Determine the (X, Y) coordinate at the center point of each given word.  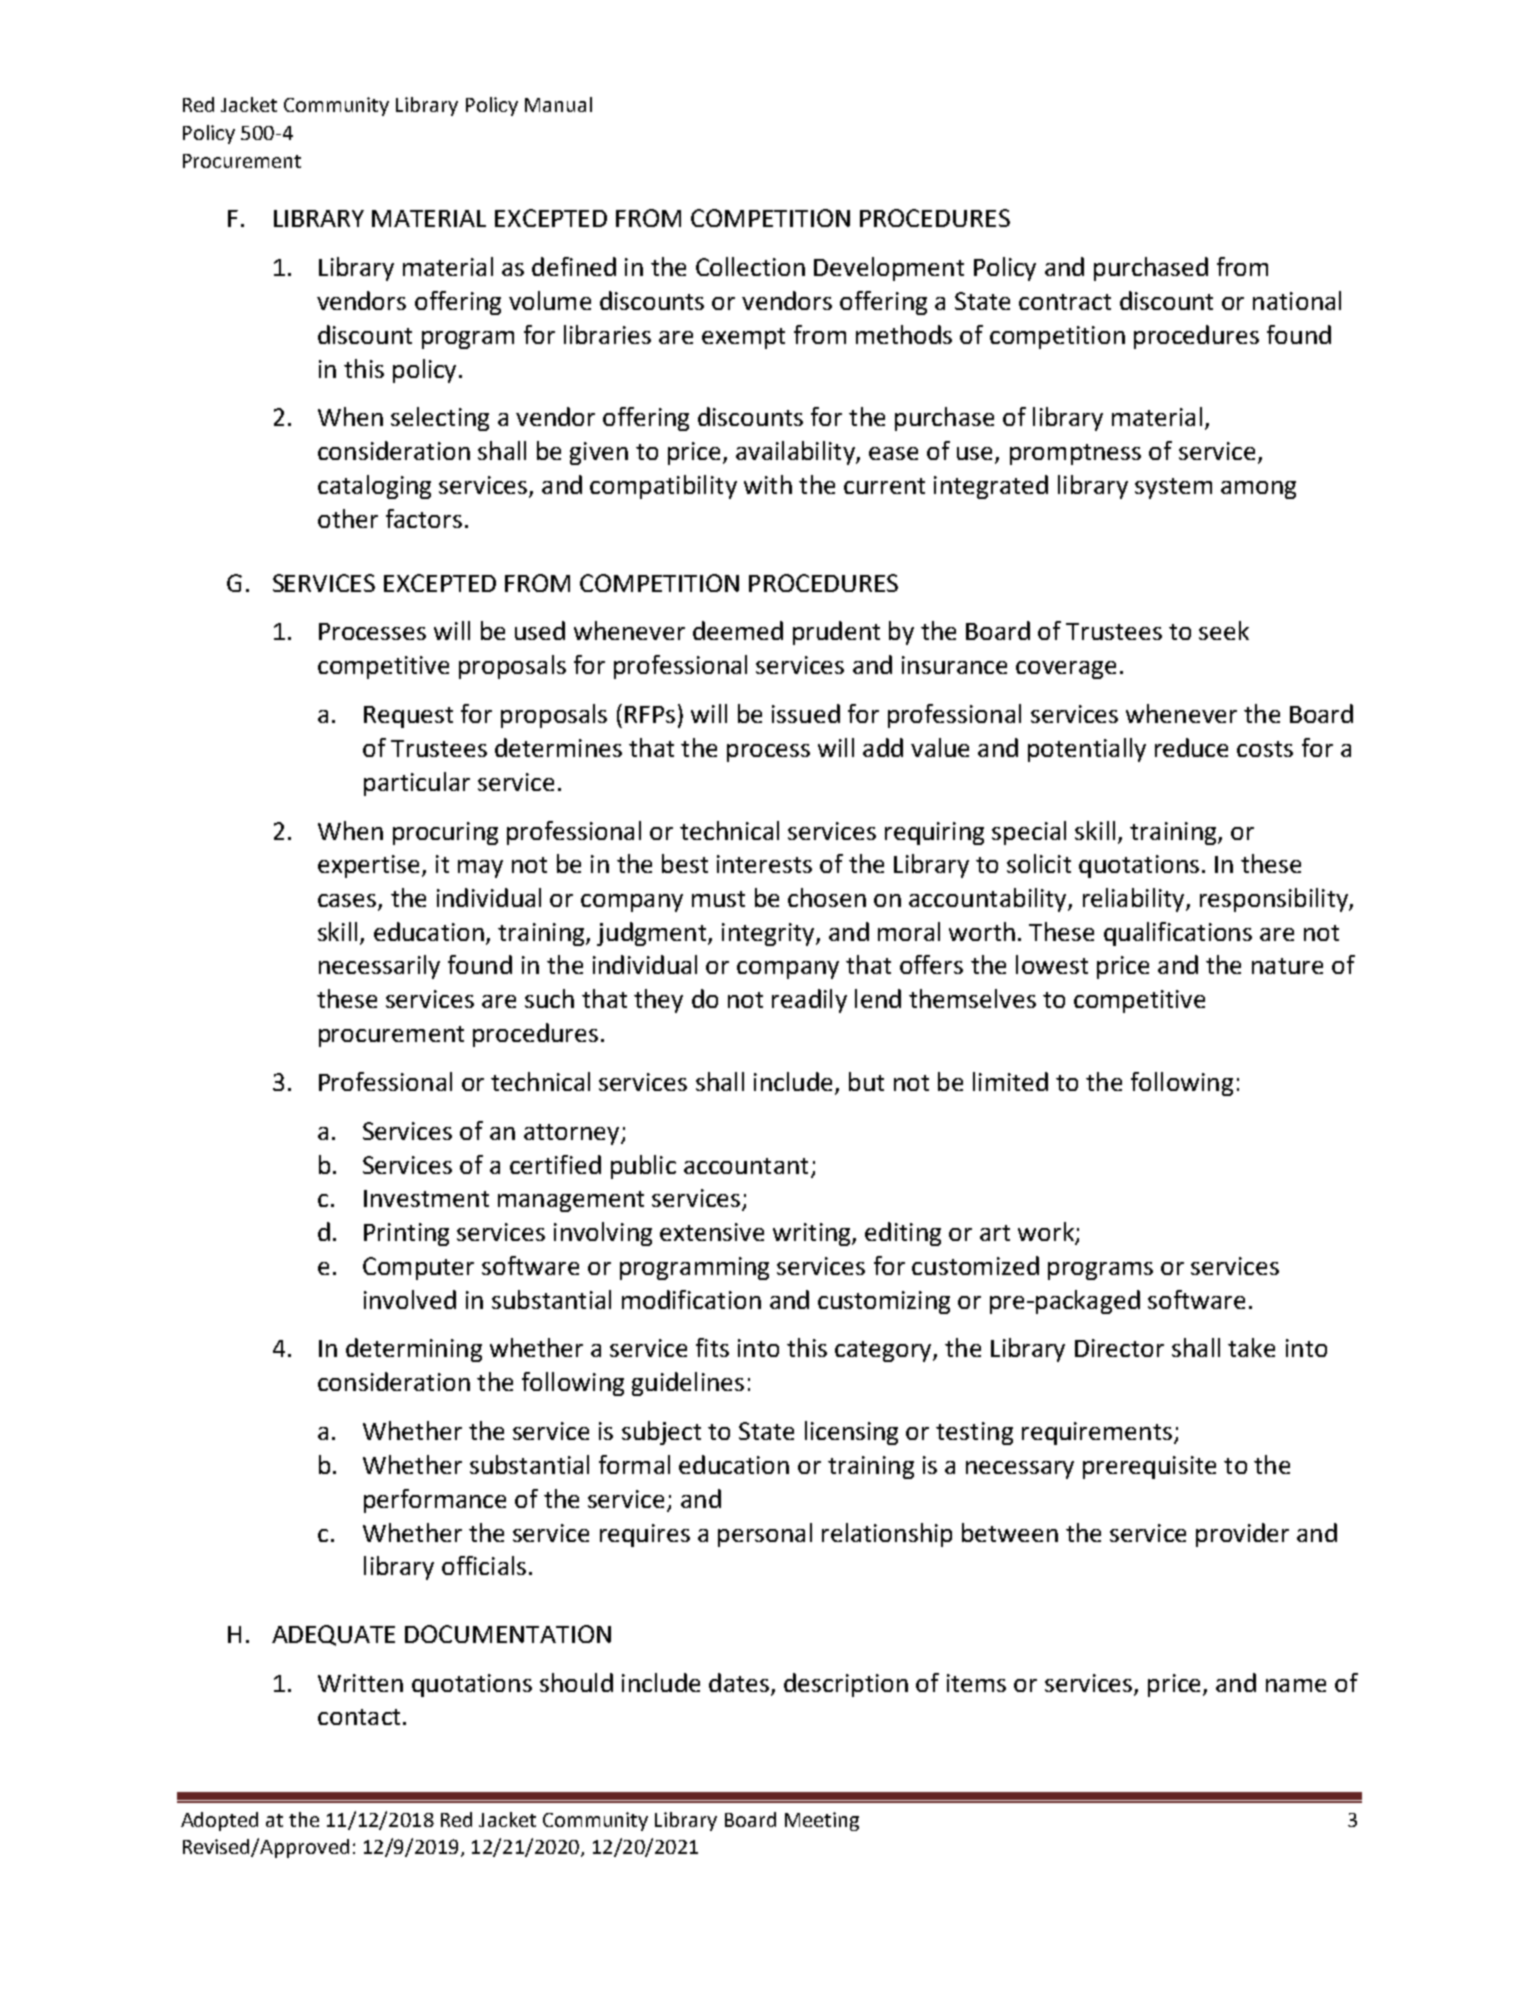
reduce (1191, 747)
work (1047, 1233)
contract (1065, 302)
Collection (750, 266)
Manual (558, 104)
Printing (406, 1234)
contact (359, 1717)
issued (806, 713)
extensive (712, 1232)
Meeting (822, 1821)
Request (408, 717)
